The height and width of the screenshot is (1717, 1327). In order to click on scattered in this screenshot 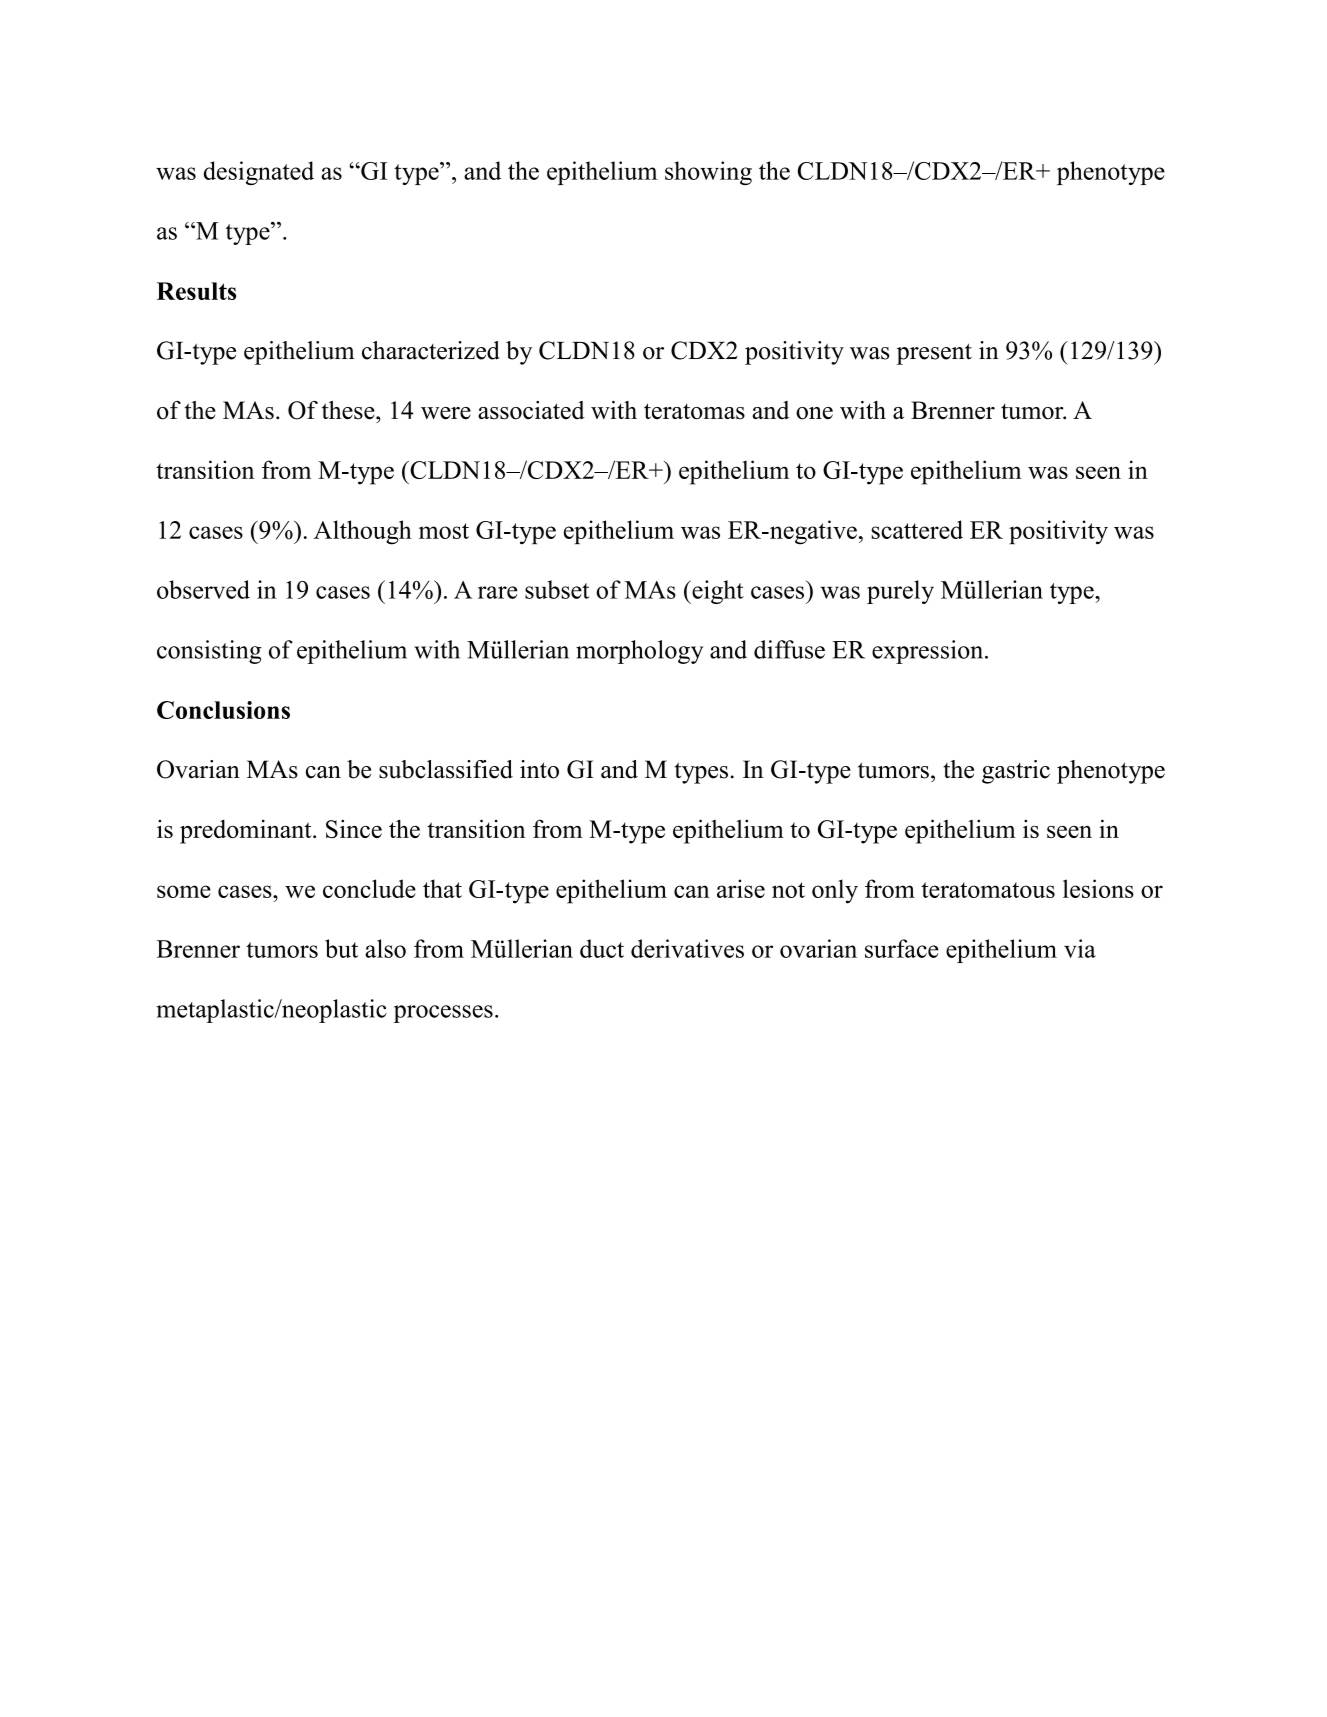, I will do `click(917, 529)`.
